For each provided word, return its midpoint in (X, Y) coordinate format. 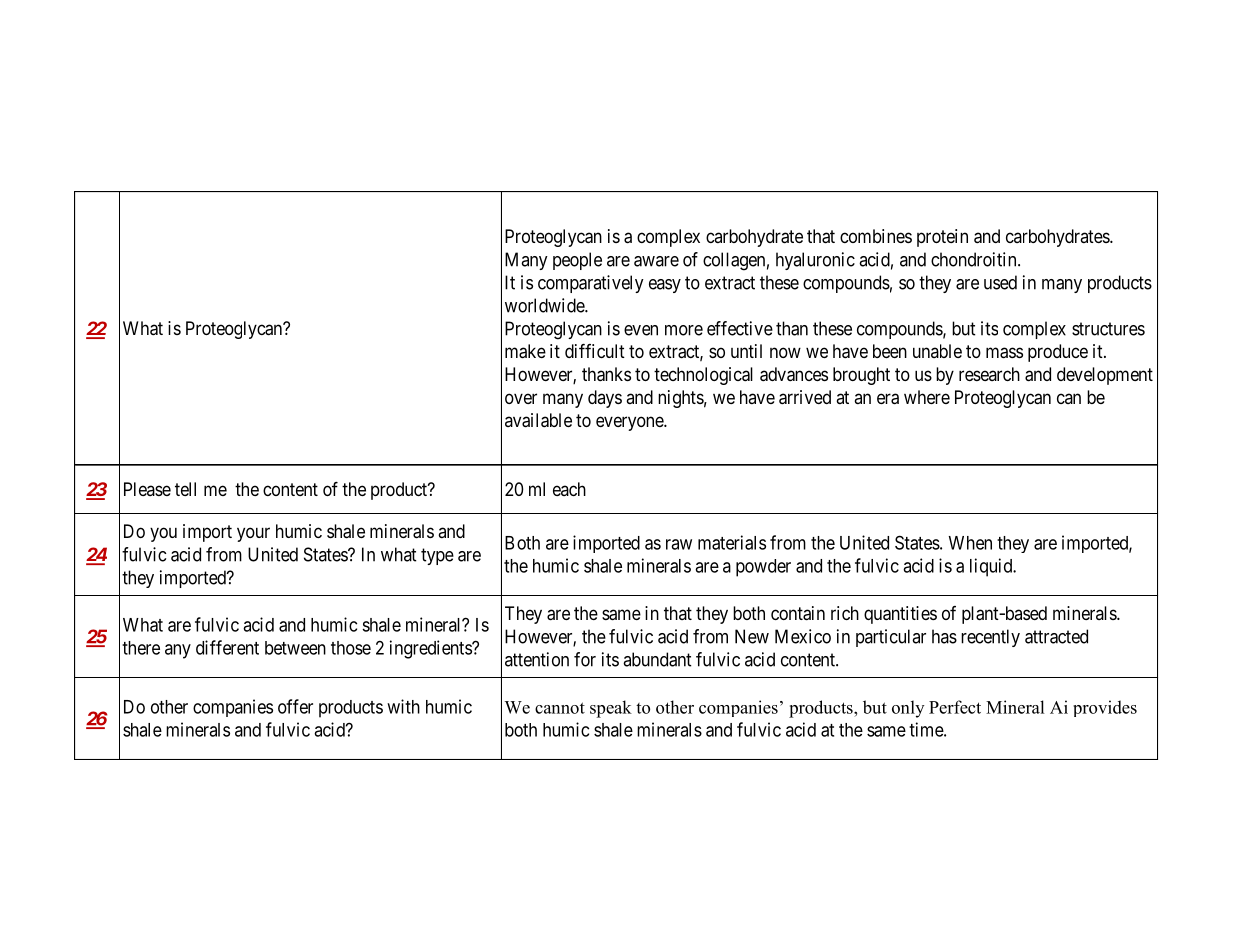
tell (185, 489)
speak (611, 709)
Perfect (955, 707)
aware (656, 261)
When (970, 543)
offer (295, 706)
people (577, 261)
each (569, 489)
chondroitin (975, 259)
